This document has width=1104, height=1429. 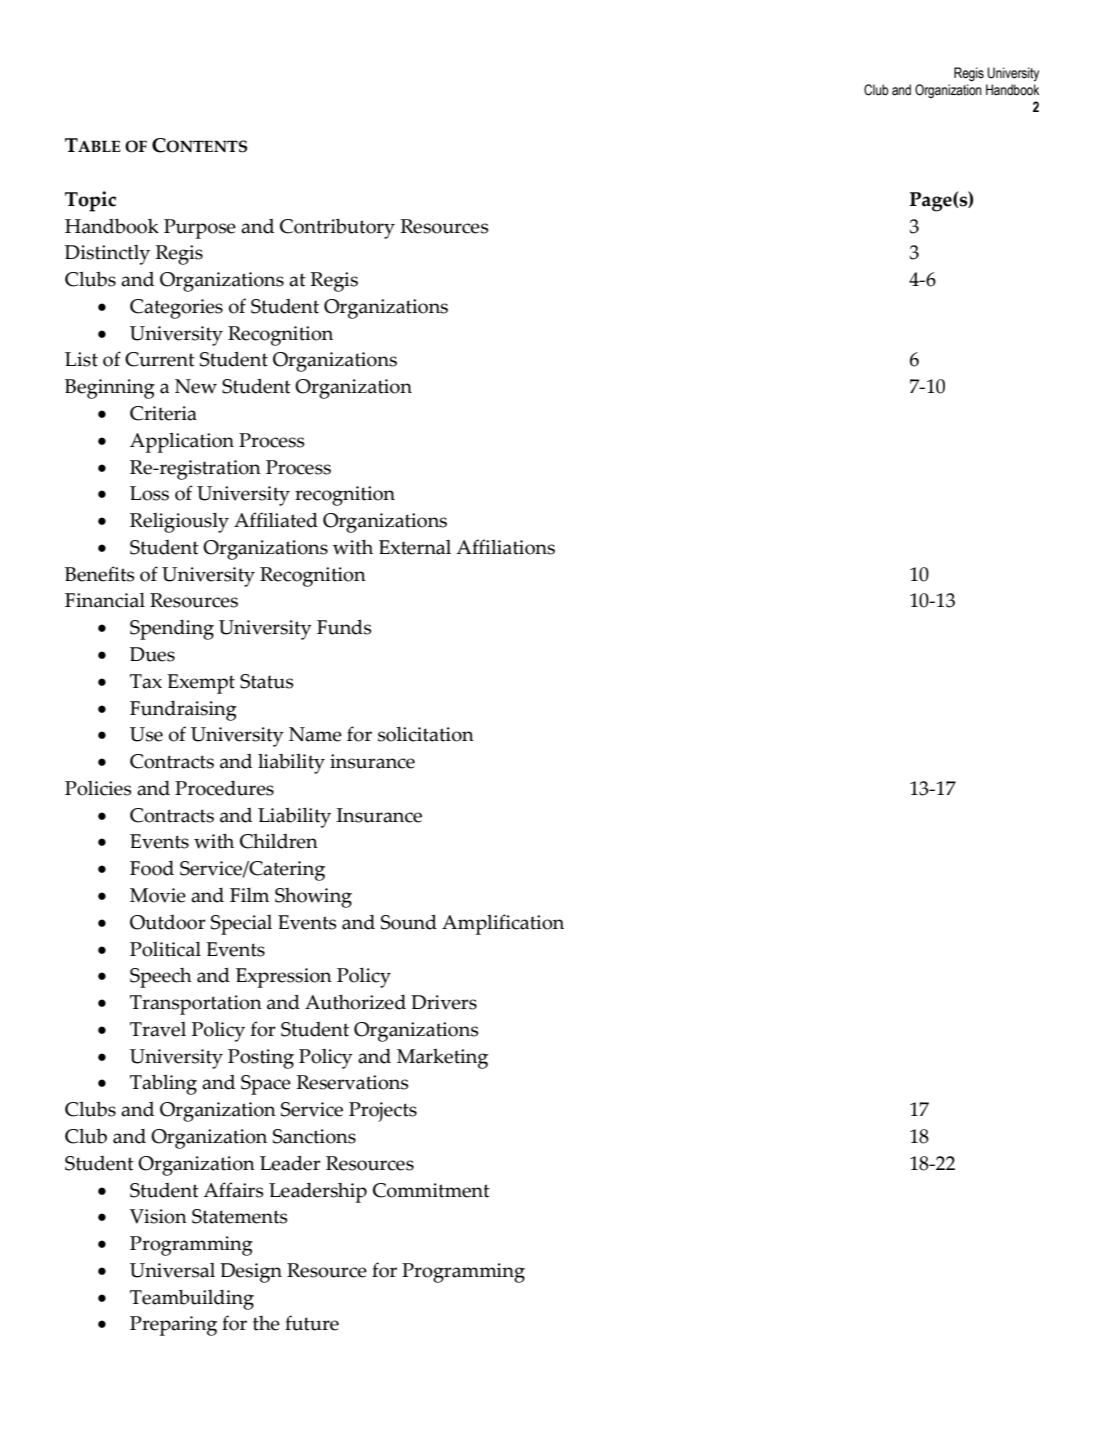 What do you see at coordinates (426, 734) in the document?
I see `solicitation` at bounding box center [426, 734].
